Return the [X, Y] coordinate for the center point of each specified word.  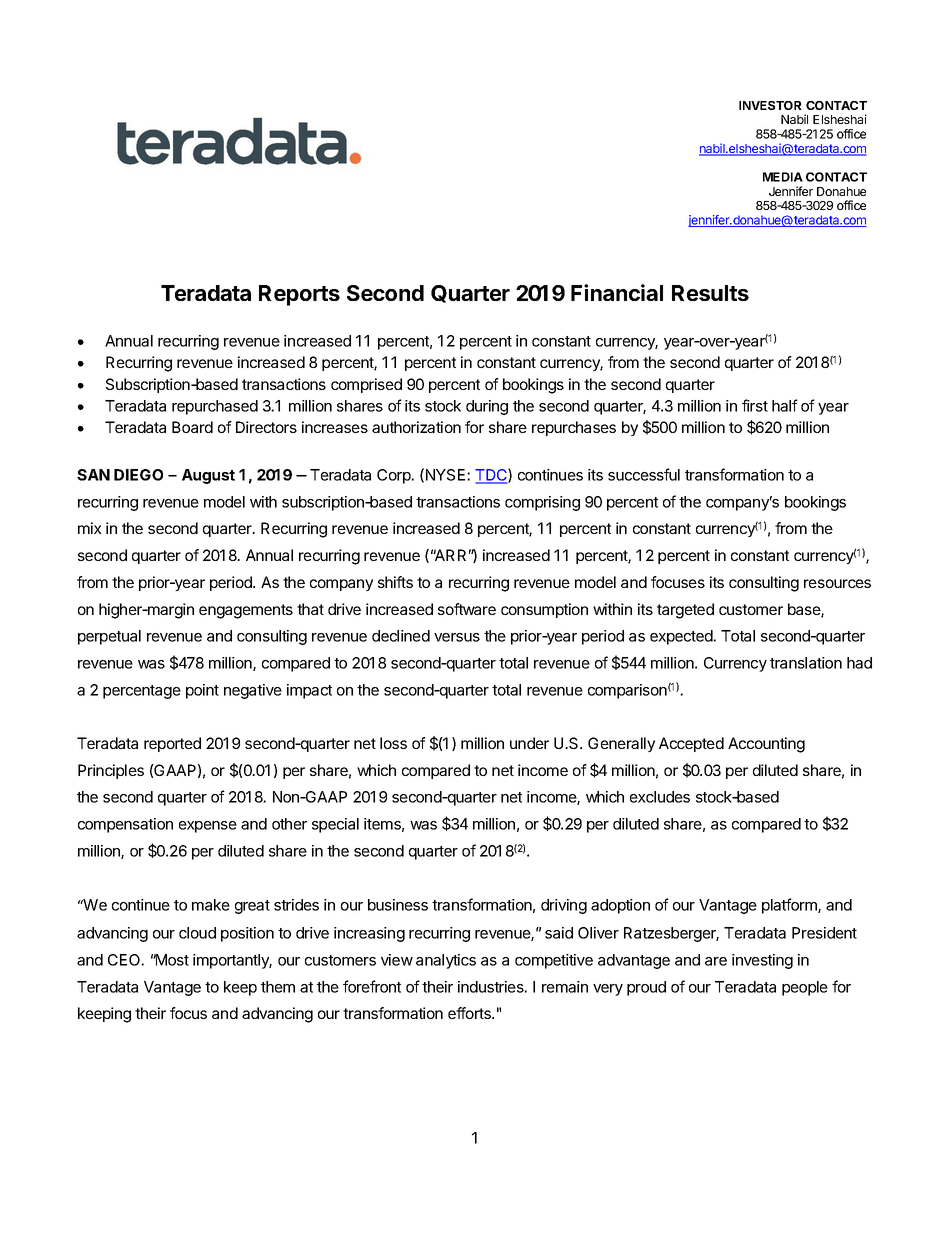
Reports [299, 295]
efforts [470, 1013]
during [487, 407]
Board [192, 427]
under [529, 743]
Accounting [766, 745]
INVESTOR [770, 105]
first [755, 405]
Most [171, 960]
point [202, 691]
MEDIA [783, 177]
